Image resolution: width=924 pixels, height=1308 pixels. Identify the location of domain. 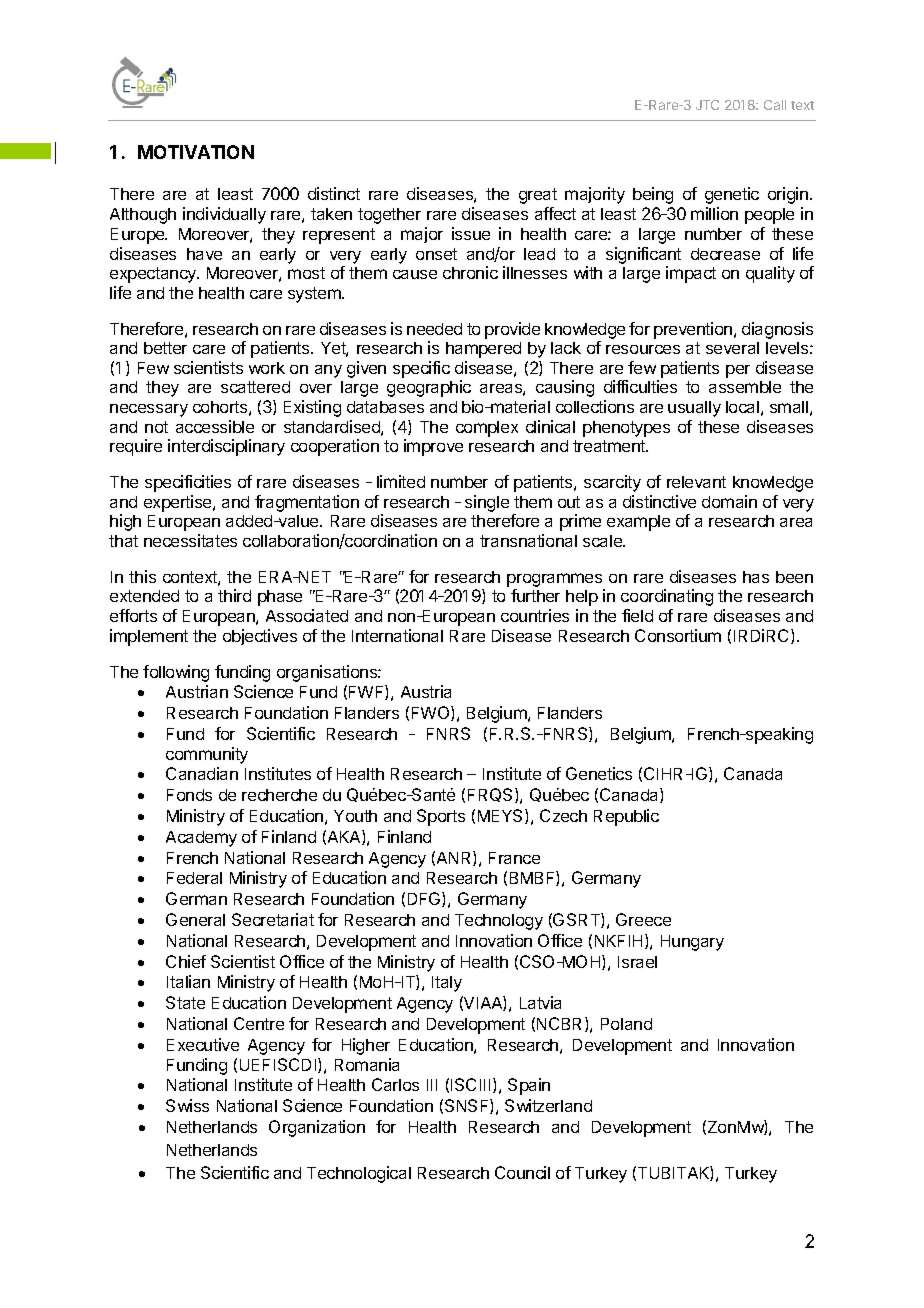
(729, 501).
